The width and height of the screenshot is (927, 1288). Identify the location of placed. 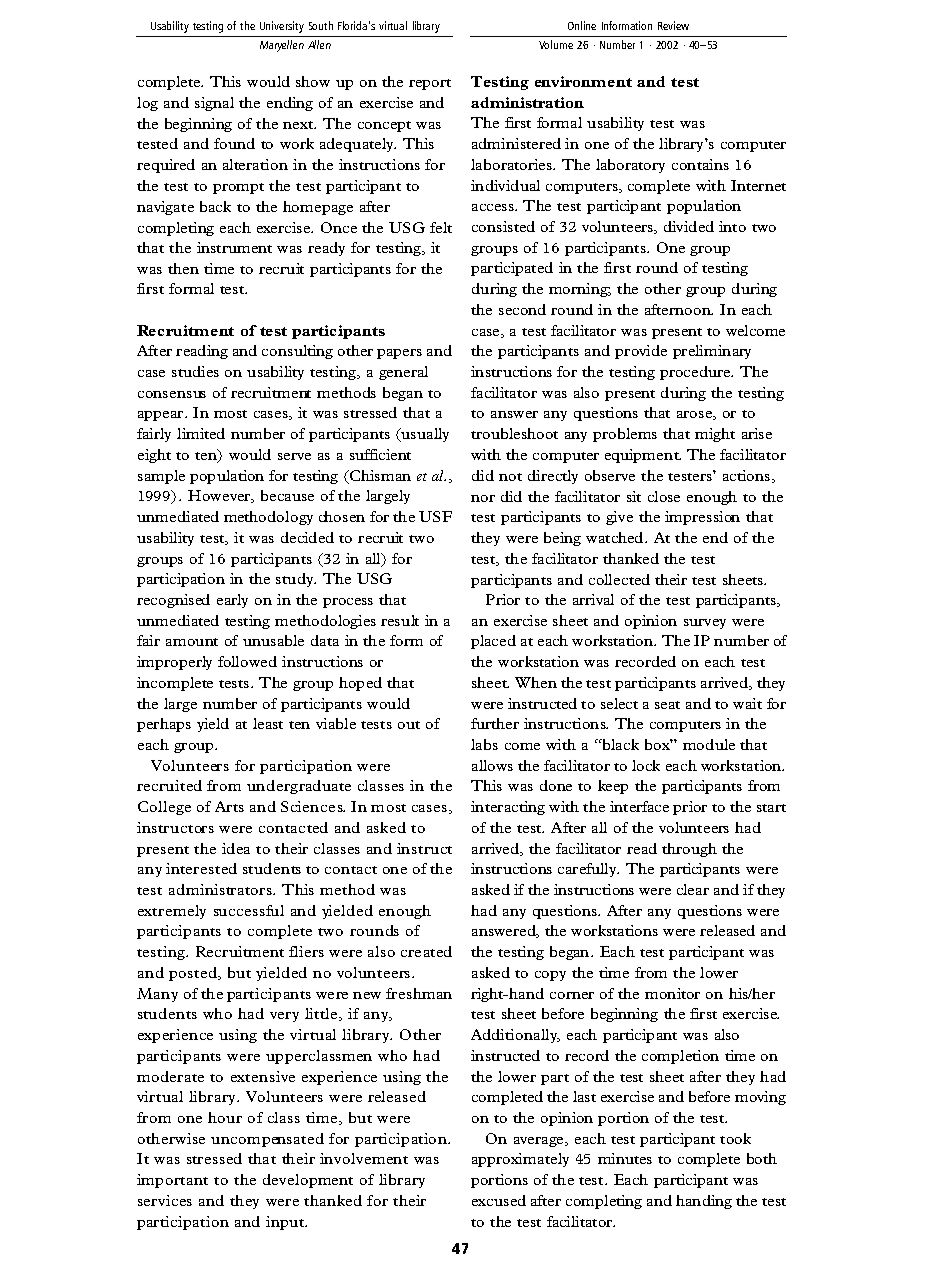
(493, 642).
